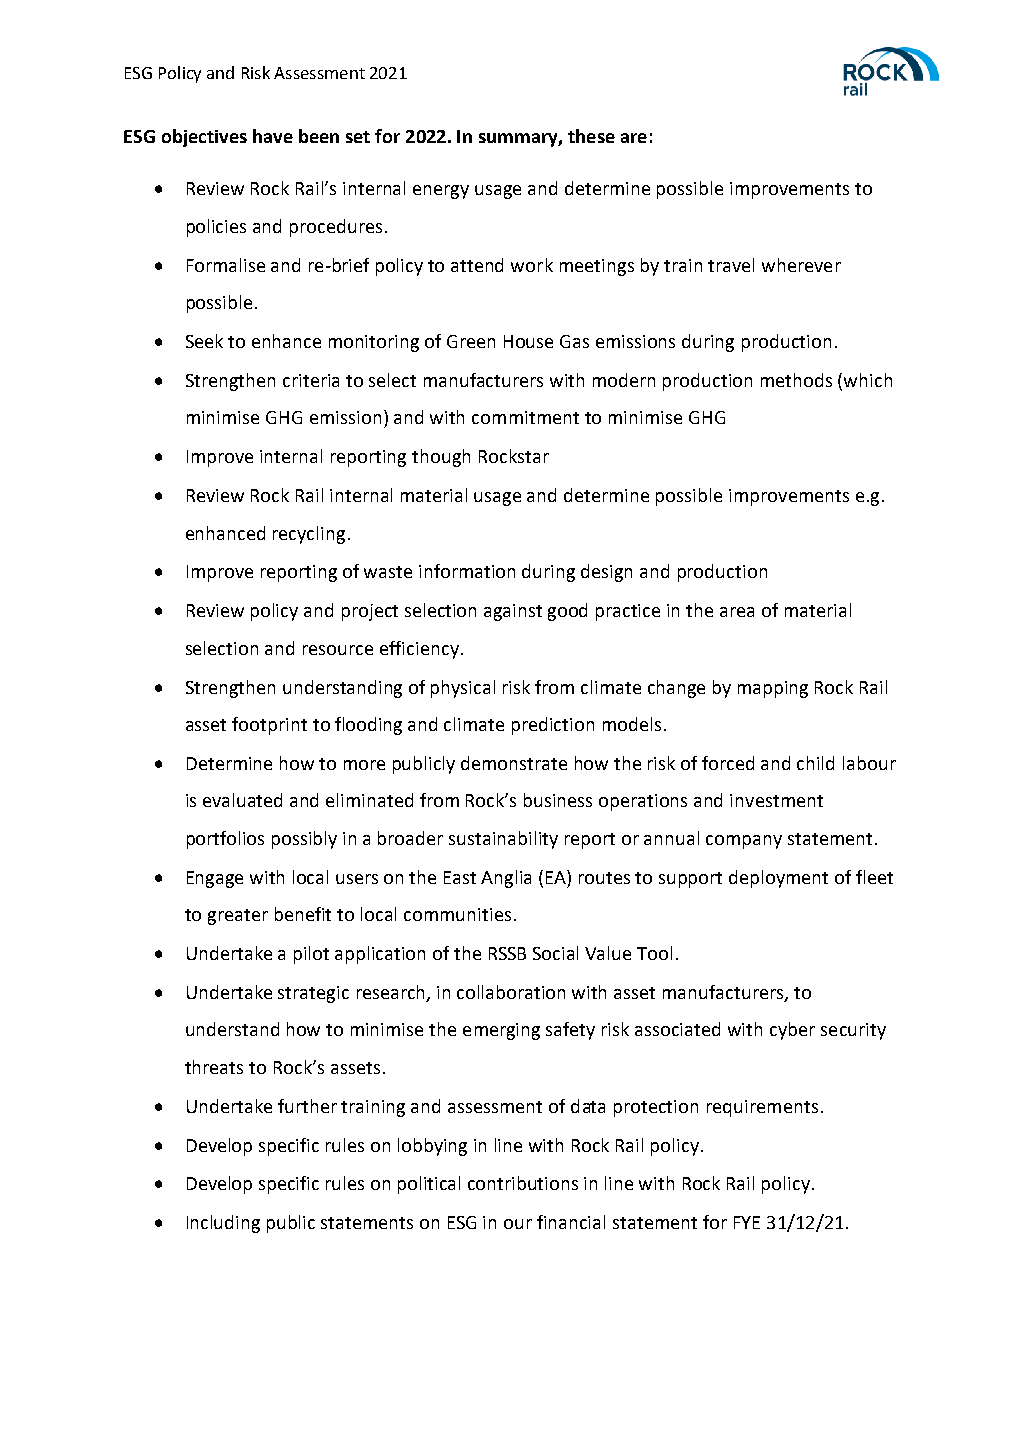 The width and height of the document is (1020, 1442). Describe the element at coordinates (223, 1224) in the document. I see `Including` at that location.
